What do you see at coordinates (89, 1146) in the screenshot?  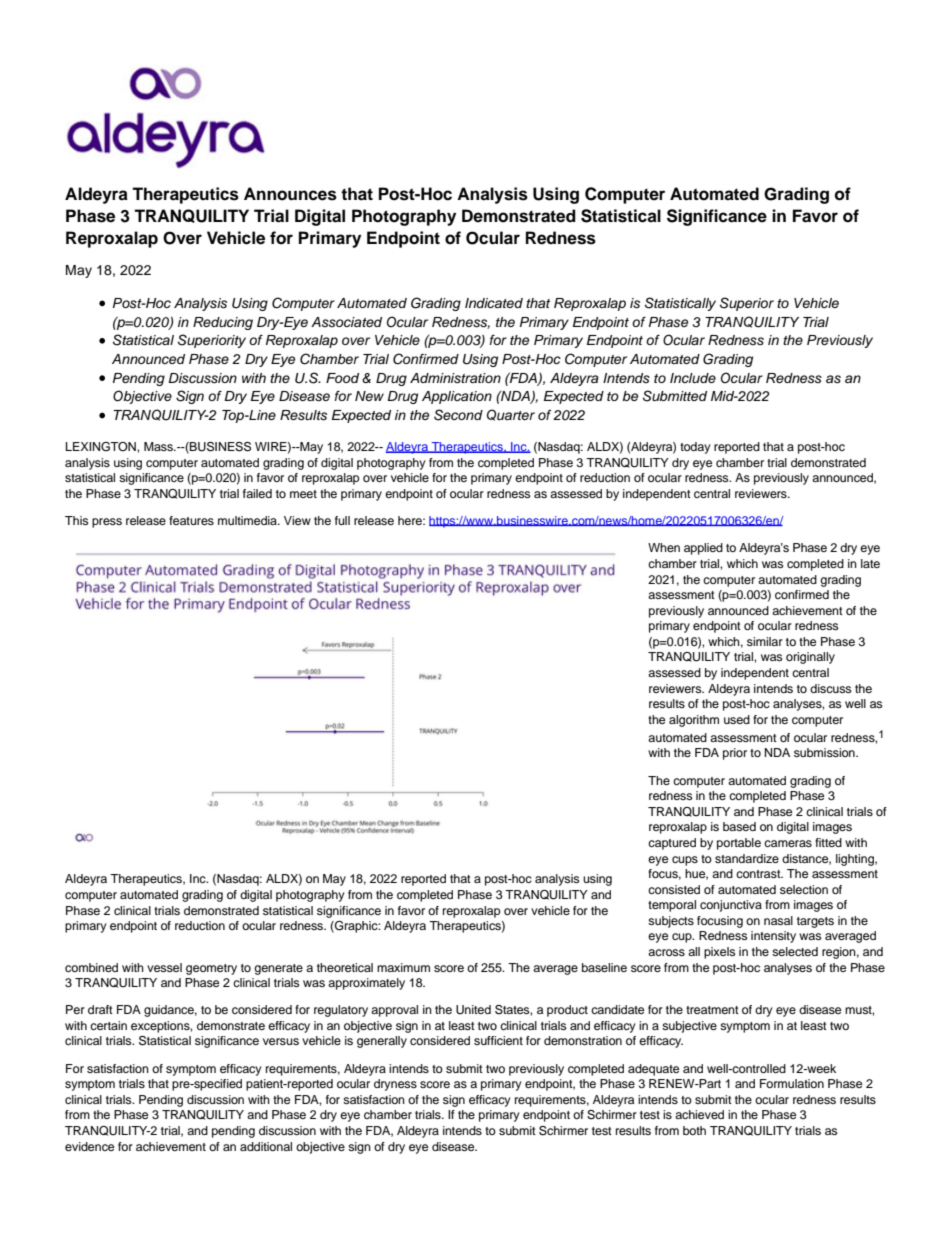 I see `evidence` at bounding box center [89, 1146].
